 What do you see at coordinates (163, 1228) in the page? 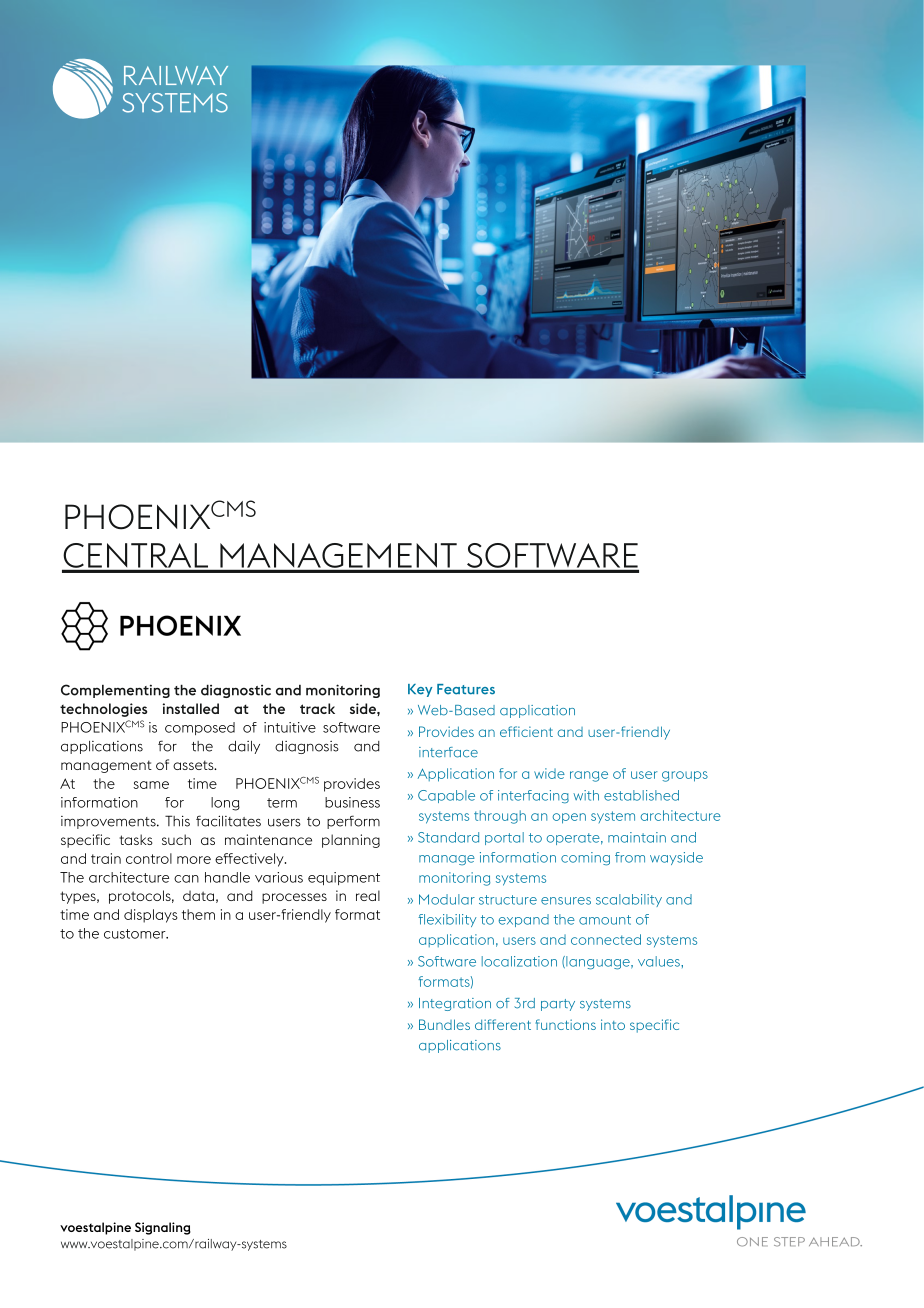
I see `Signaling` at bounding box center [163, 1228].
